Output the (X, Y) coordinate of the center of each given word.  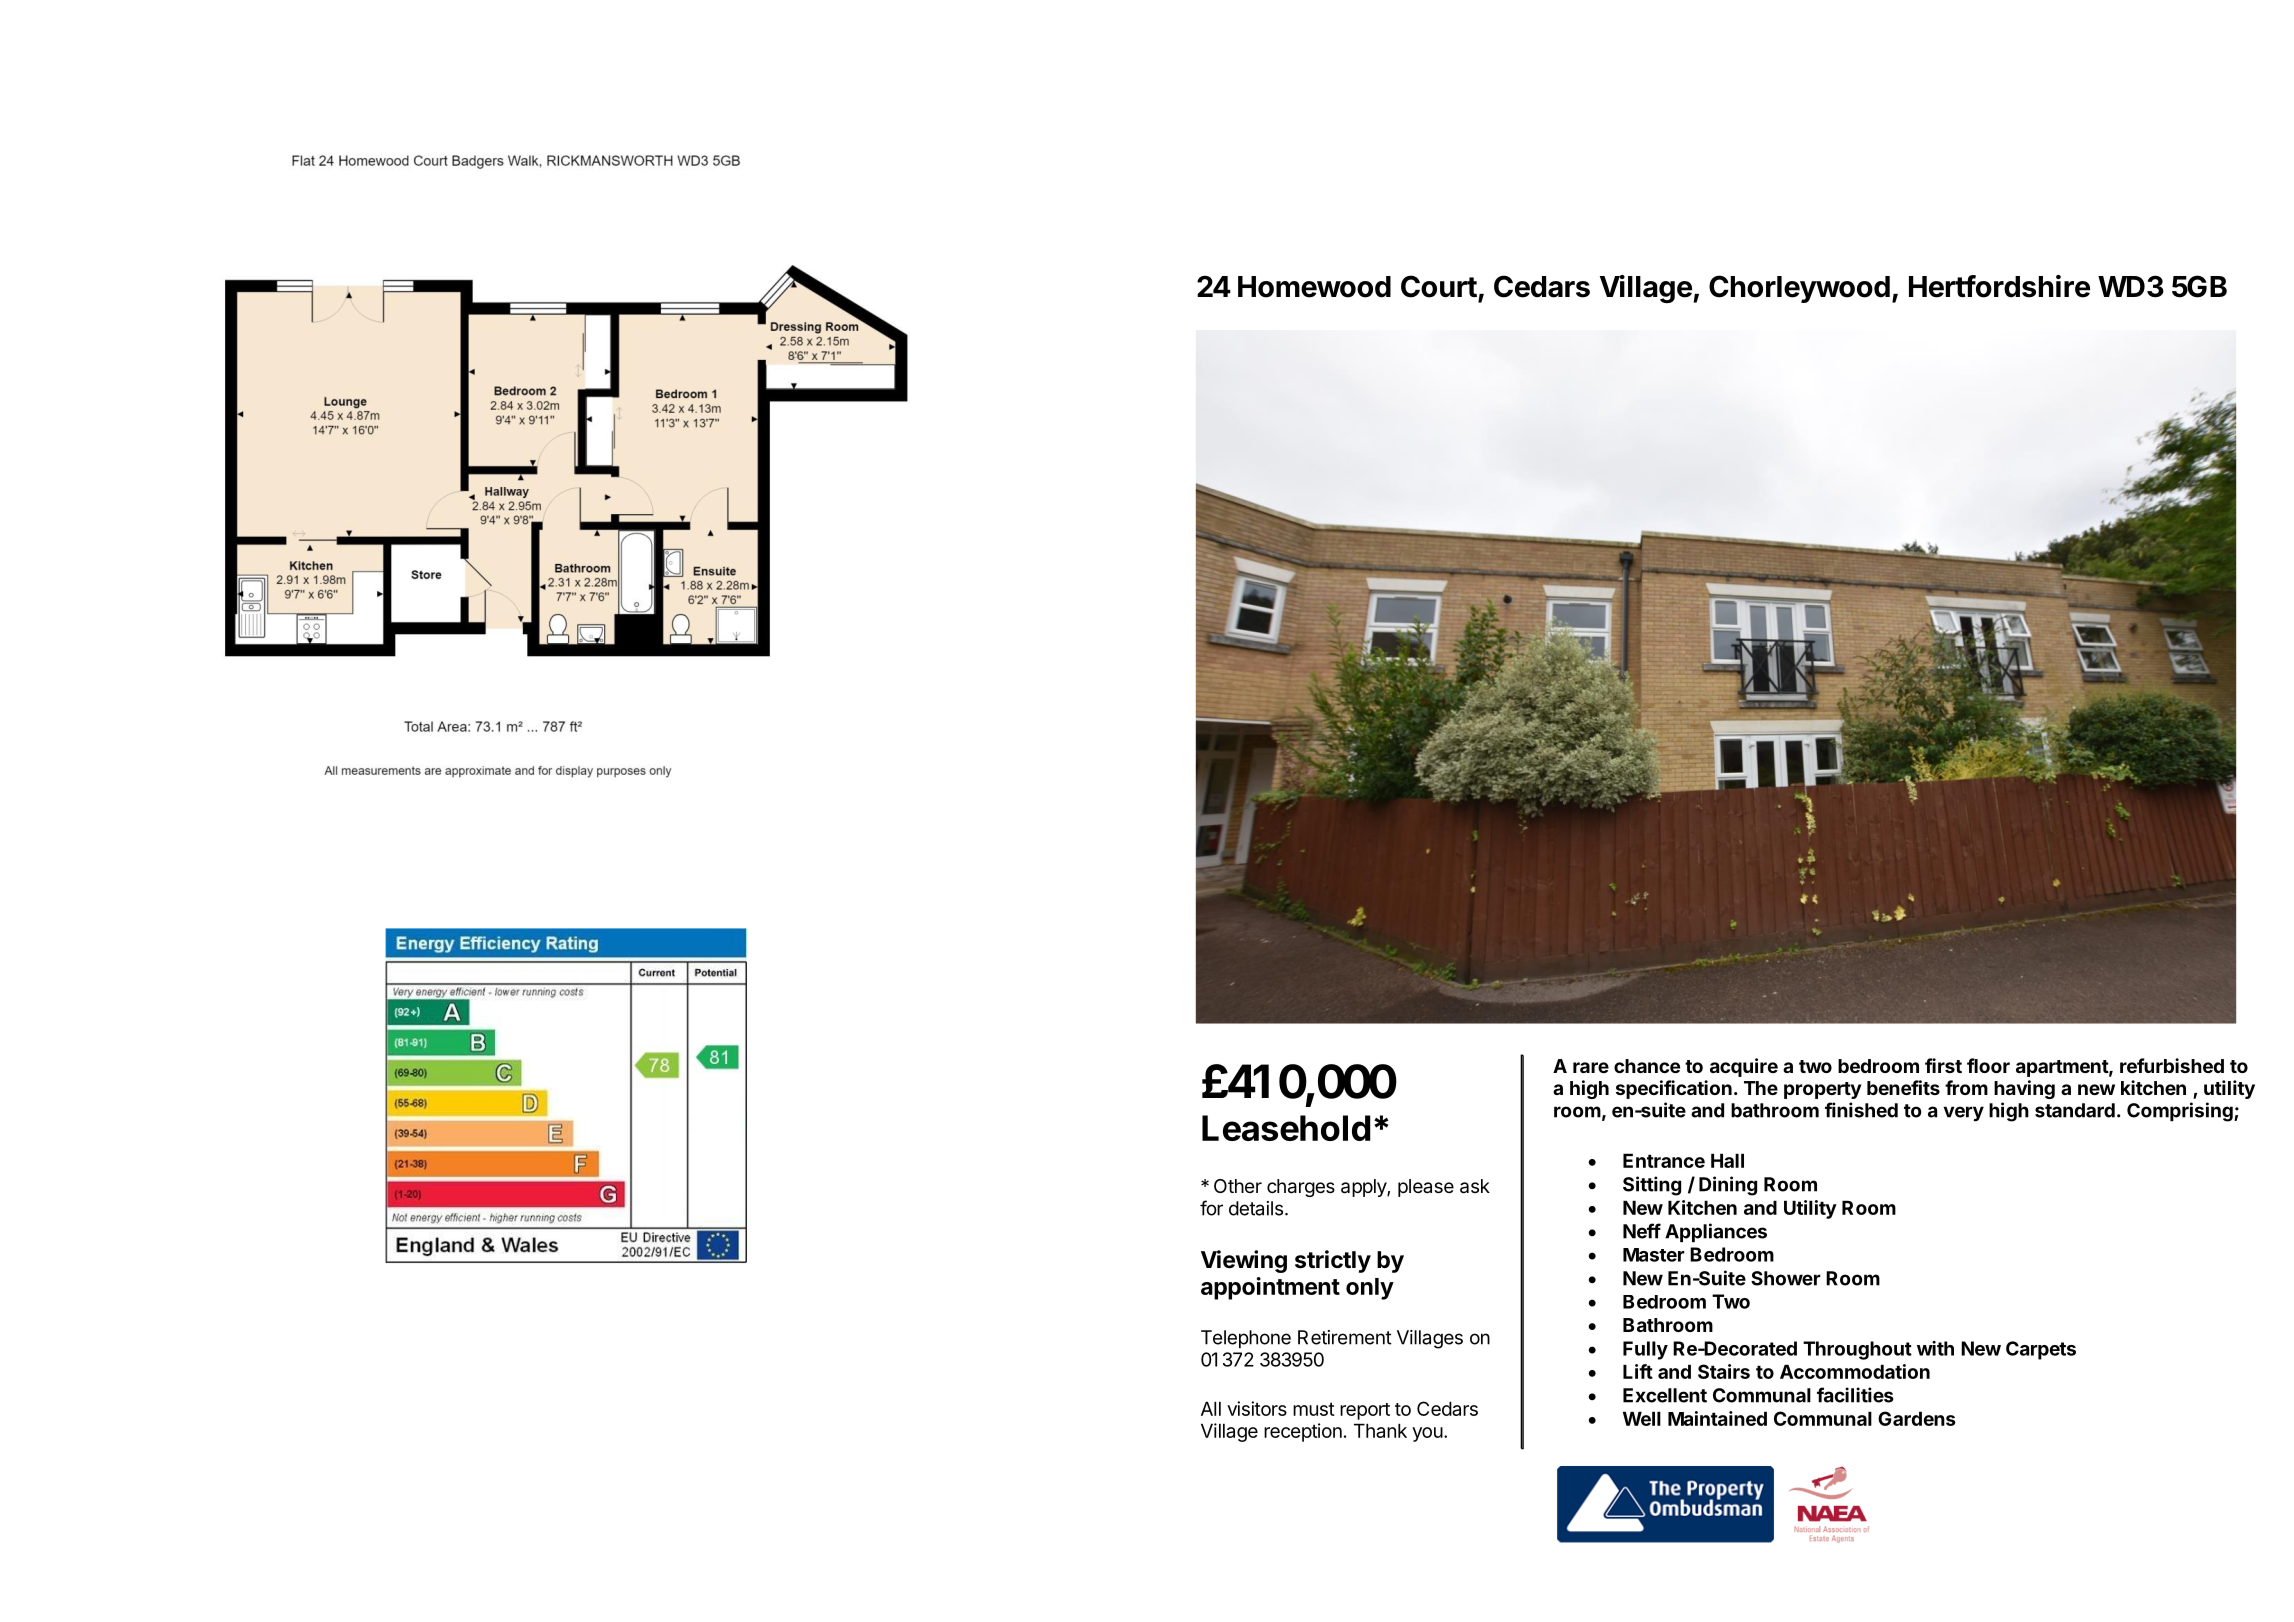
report (1365, 1411)
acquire (1744, 1067)
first (1943, 1065)
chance (1647, 1066)
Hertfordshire (1999, 286)
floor (1988, 1065)
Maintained (1717, 1418)
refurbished (2172, 1065)
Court (1439, 286)
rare (1591, 1067)
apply (1364, 1188)
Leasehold (1286, 1128)
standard (2075, 1110)
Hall (1727, 1160)
